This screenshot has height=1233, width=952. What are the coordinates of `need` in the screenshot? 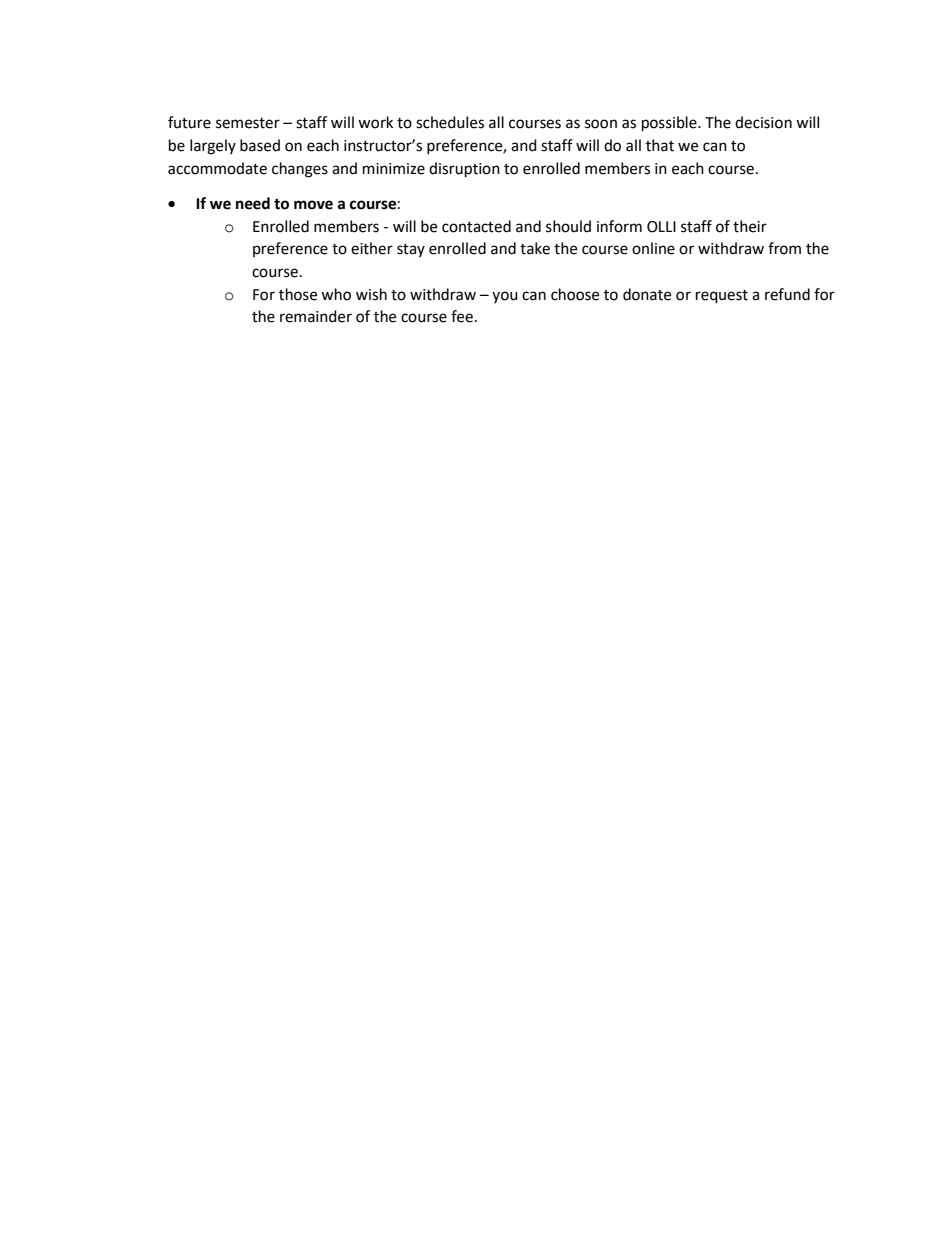 It's located at (253, 203).
